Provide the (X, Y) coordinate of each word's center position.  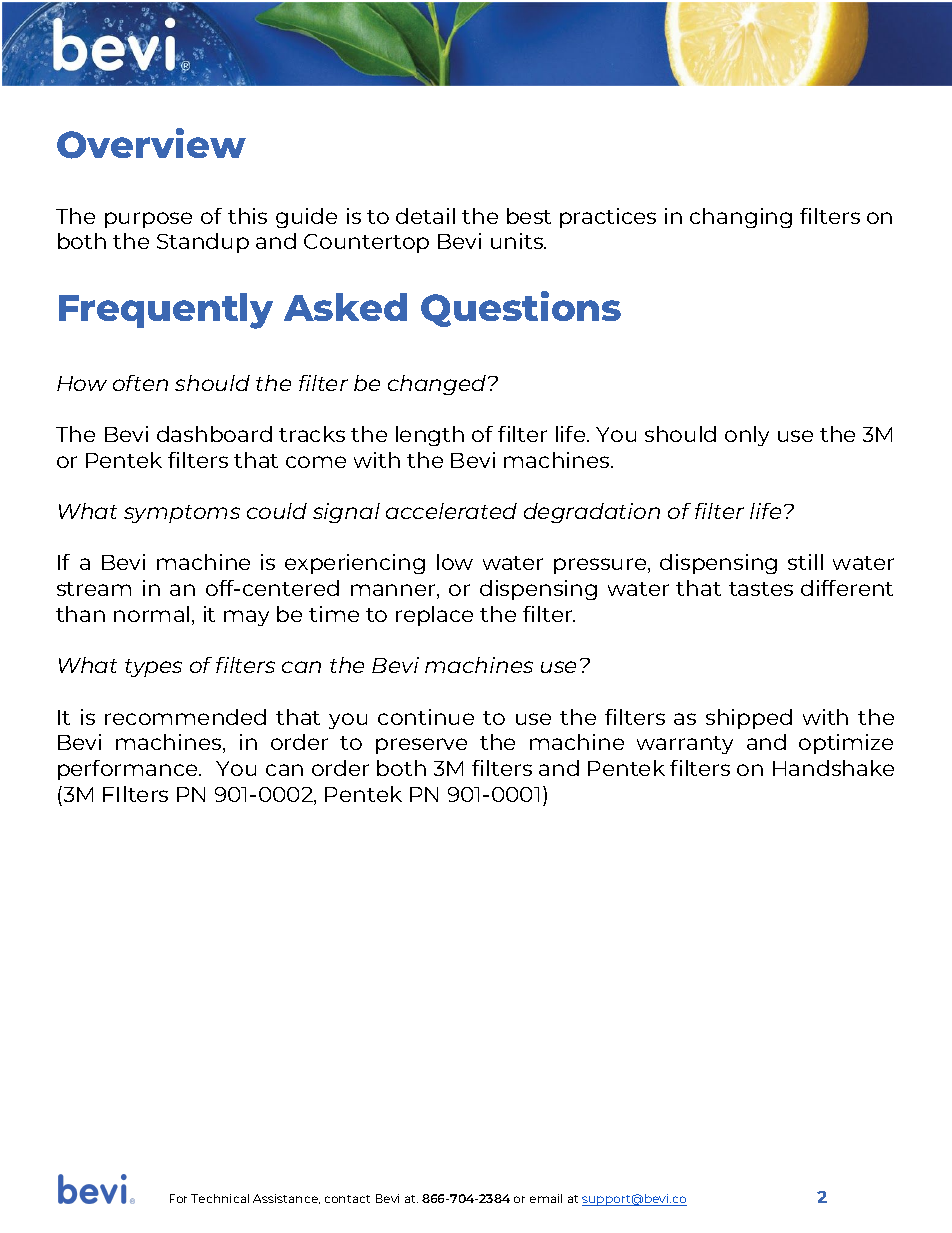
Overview (151, 143)
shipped (749, 719)
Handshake (833, 768)
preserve (421, 746)
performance (129, 770)
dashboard (214, 434)
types (153, 668)
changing (741, 218)
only (747, 436)
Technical (220, 1198)
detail (425, 216)
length (430, 436)
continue (426, 717)
